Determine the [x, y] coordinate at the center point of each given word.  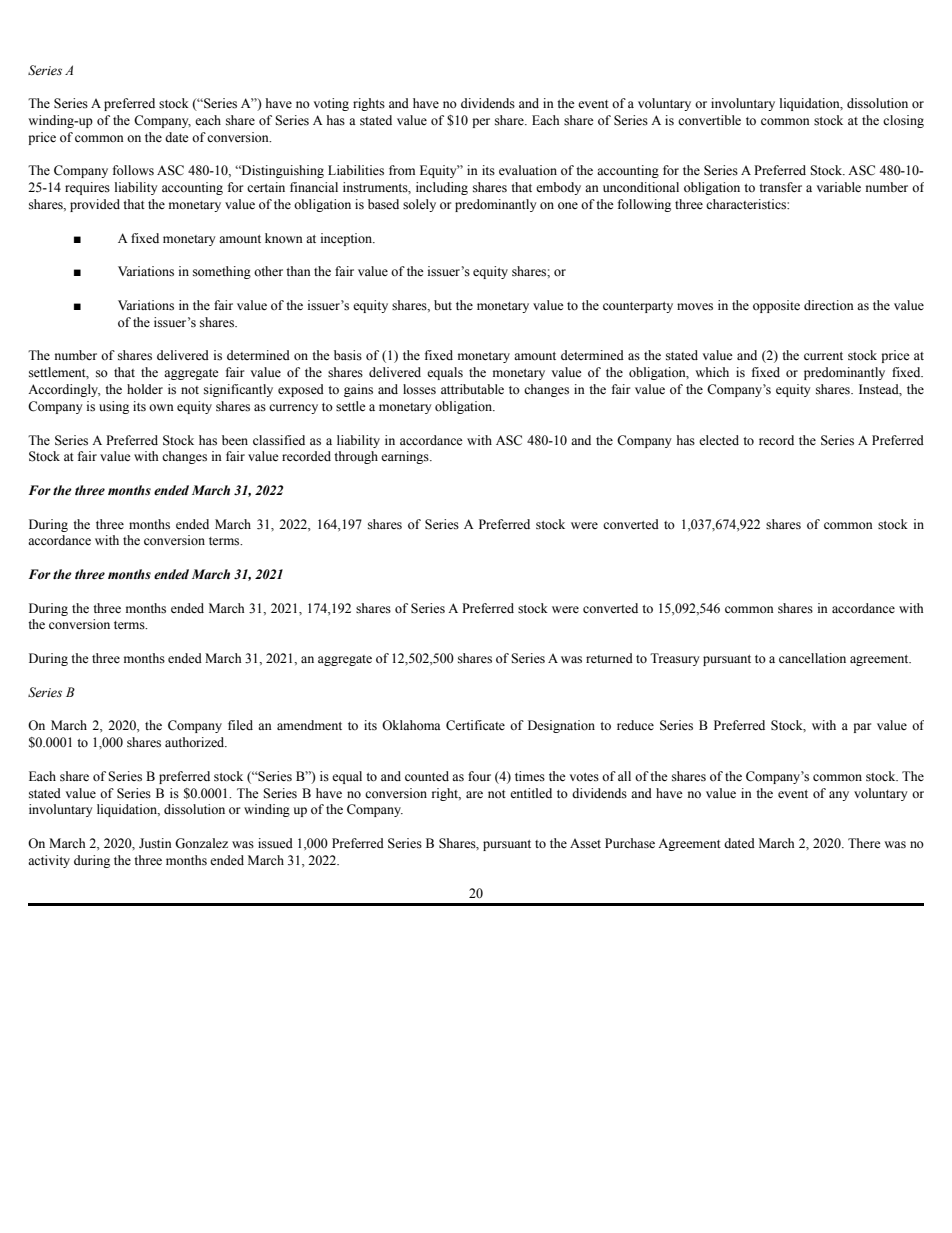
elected [719, 440]
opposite [776, 306]
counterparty [638, 307]
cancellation [812, 658]
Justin [155, 843]
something [222, 272]
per [481, 123]
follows [133, 170]
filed [240, 725]
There [864, 843]
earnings [406, 457]
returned [609, 658]
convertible [709, 120]
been [235, 440]
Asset [585, 844]
